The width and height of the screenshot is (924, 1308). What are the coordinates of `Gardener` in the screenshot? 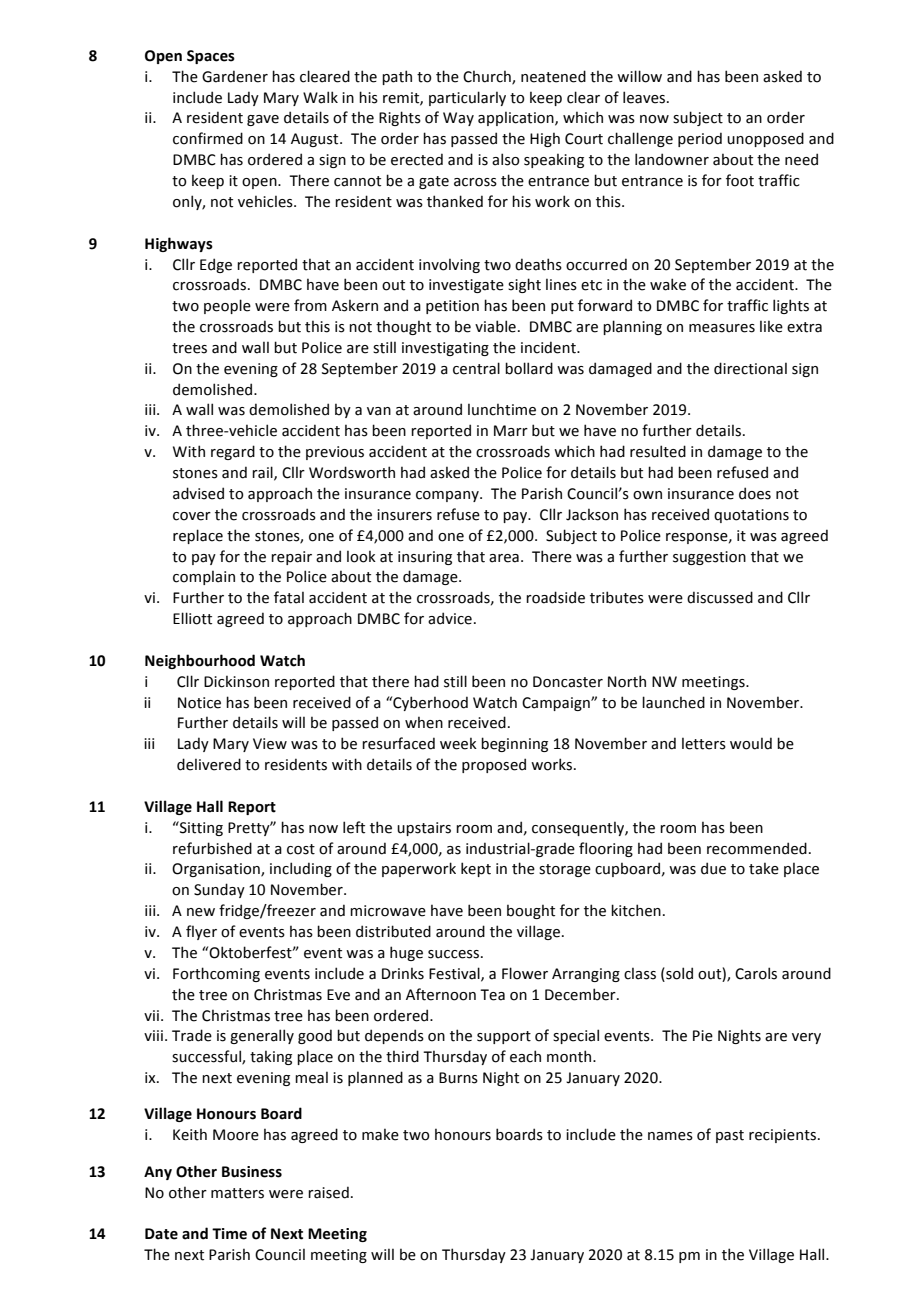 It's located at (235, 76).
